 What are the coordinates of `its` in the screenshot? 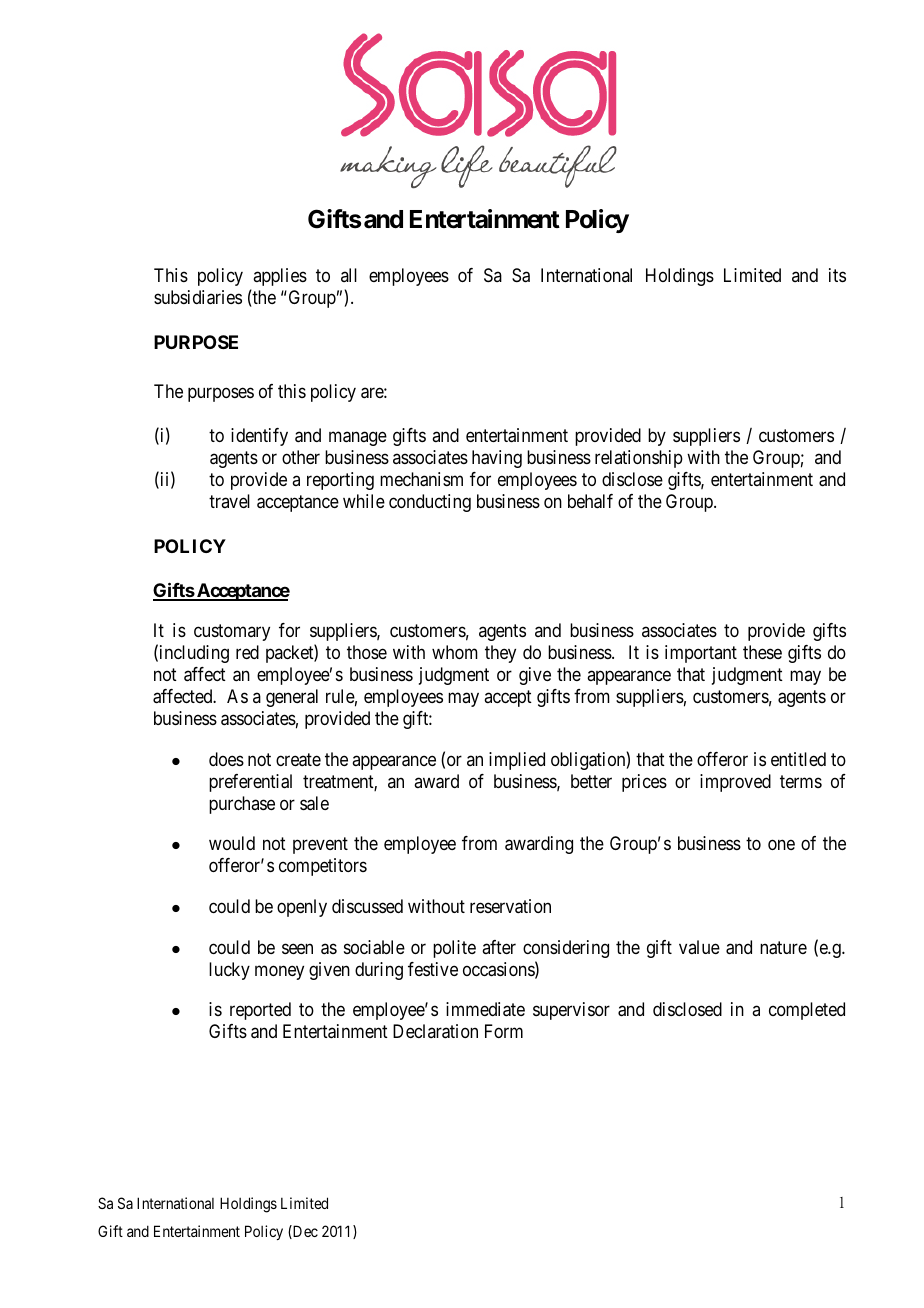 It's located at (837, 275).
